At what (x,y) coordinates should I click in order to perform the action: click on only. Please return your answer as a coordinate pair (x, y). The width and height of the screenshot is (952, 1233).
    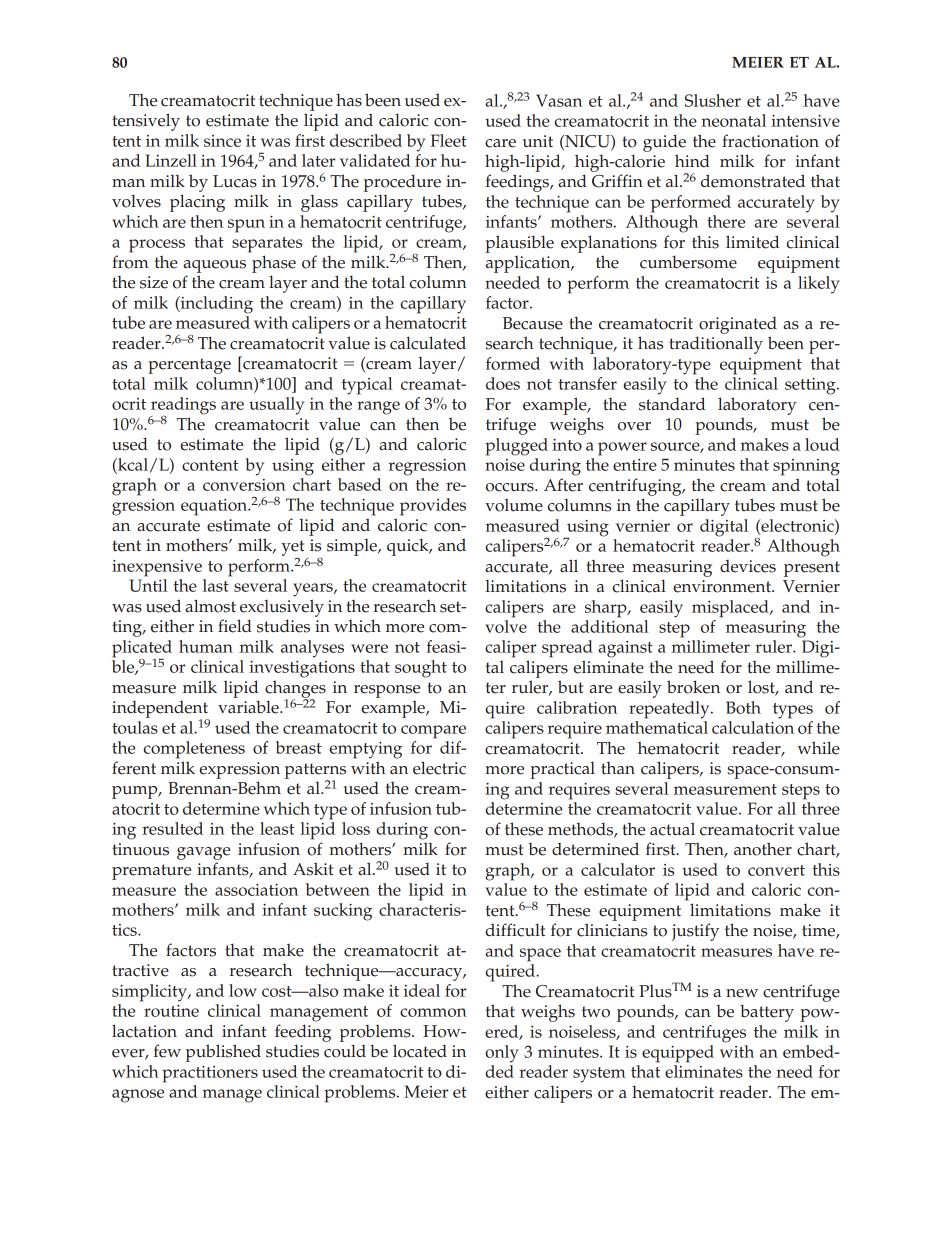
    Looking at the image, I should click on (502, 1054).
